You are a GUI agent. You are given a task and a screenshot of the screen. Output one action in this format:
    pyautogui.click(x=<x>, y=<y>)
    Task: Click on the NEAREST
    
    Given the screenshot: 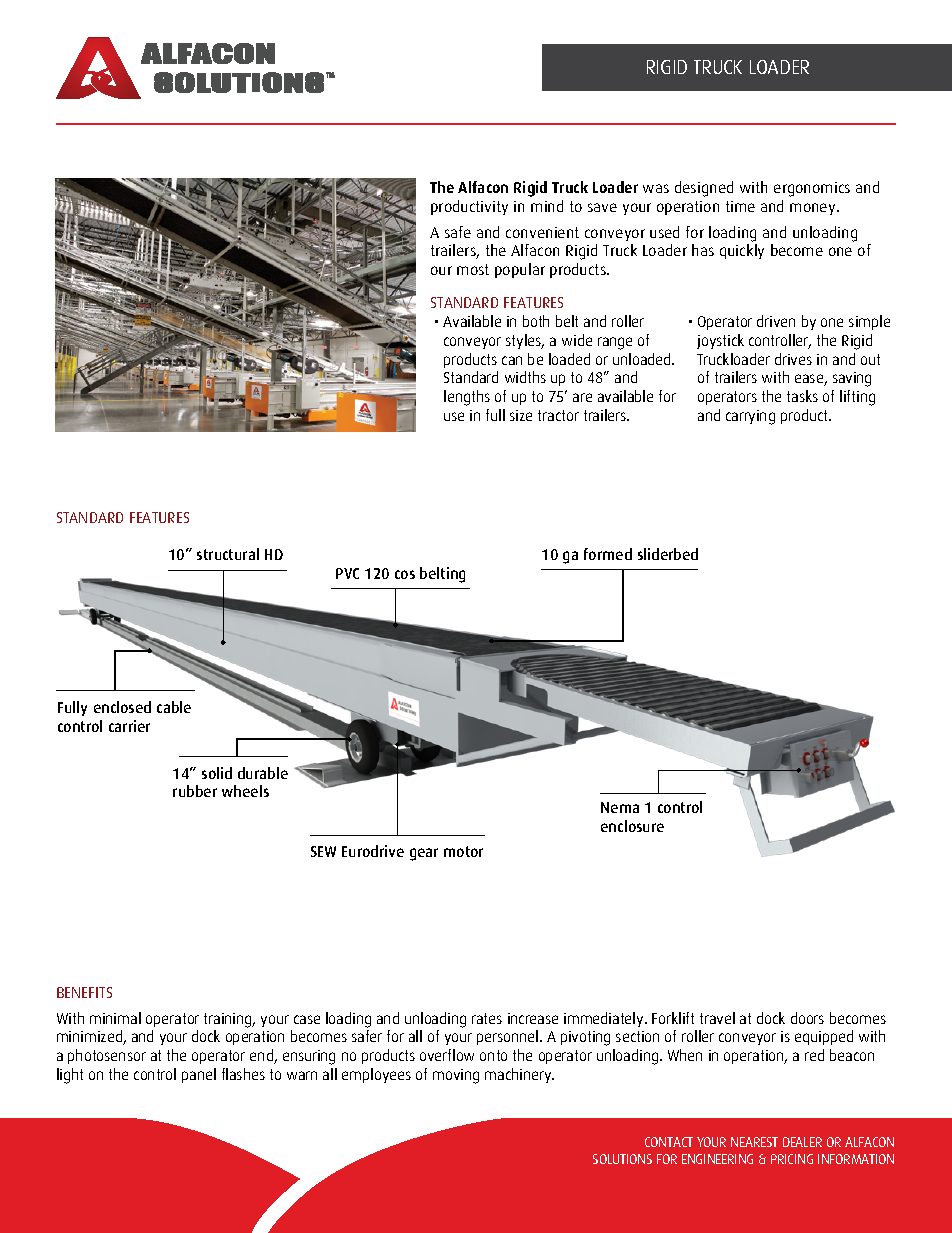 What is the action you would take?
    pyautogui.click(x=754, y=1142)
